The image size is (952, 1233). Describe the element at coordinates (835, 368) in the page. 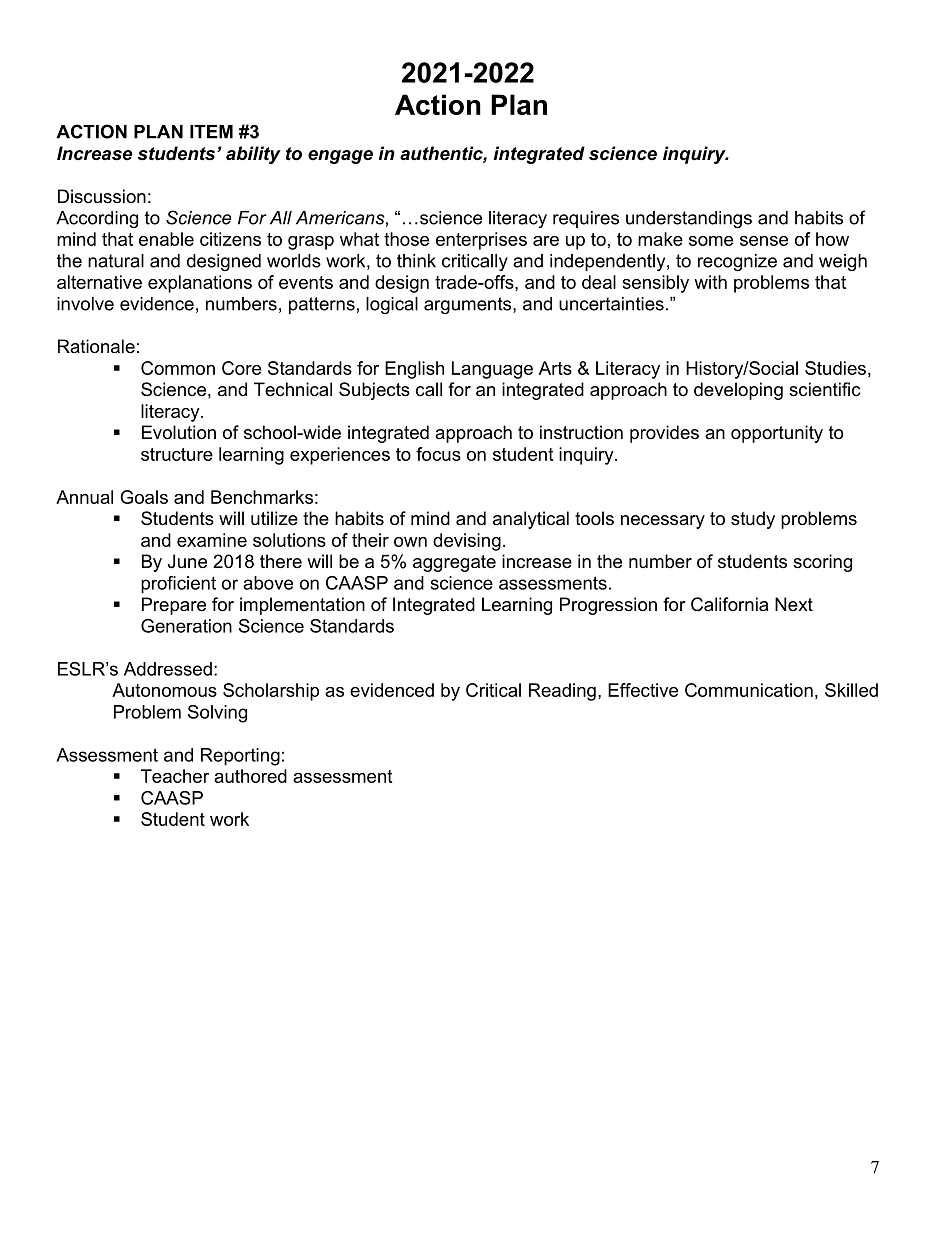

I see `Studies` at that location.
